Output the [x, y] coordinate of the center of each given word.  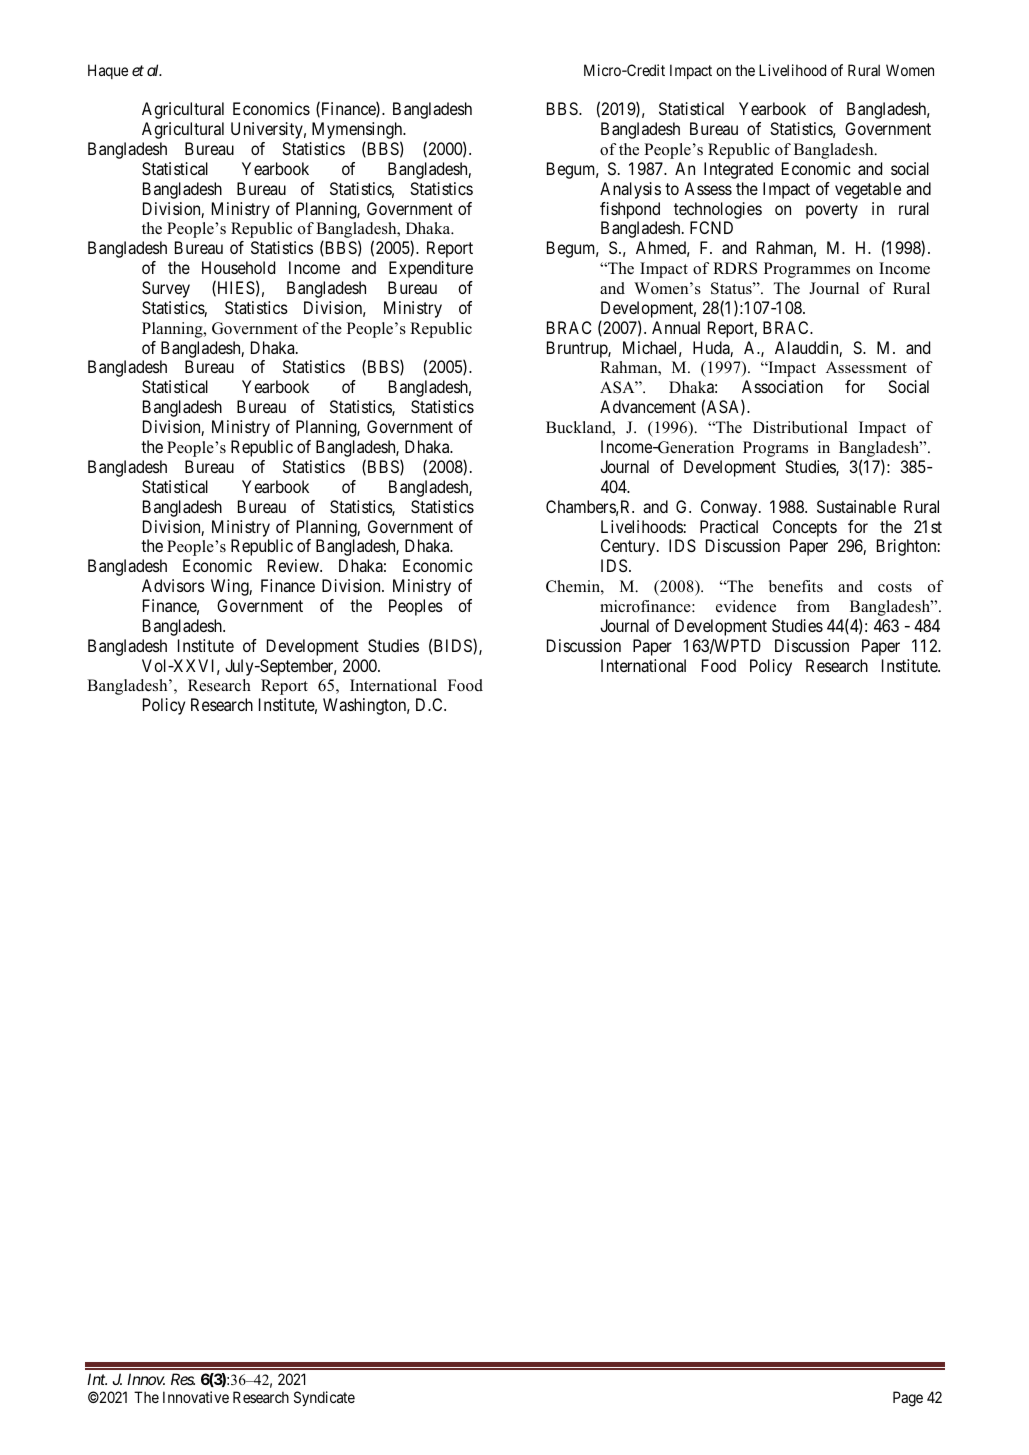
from [813, 606]
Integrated [738, 170]
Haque [108, 71]
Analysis [630, 190]
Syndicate [324, 1398]
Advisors [173, 585]
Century [629, 547]
